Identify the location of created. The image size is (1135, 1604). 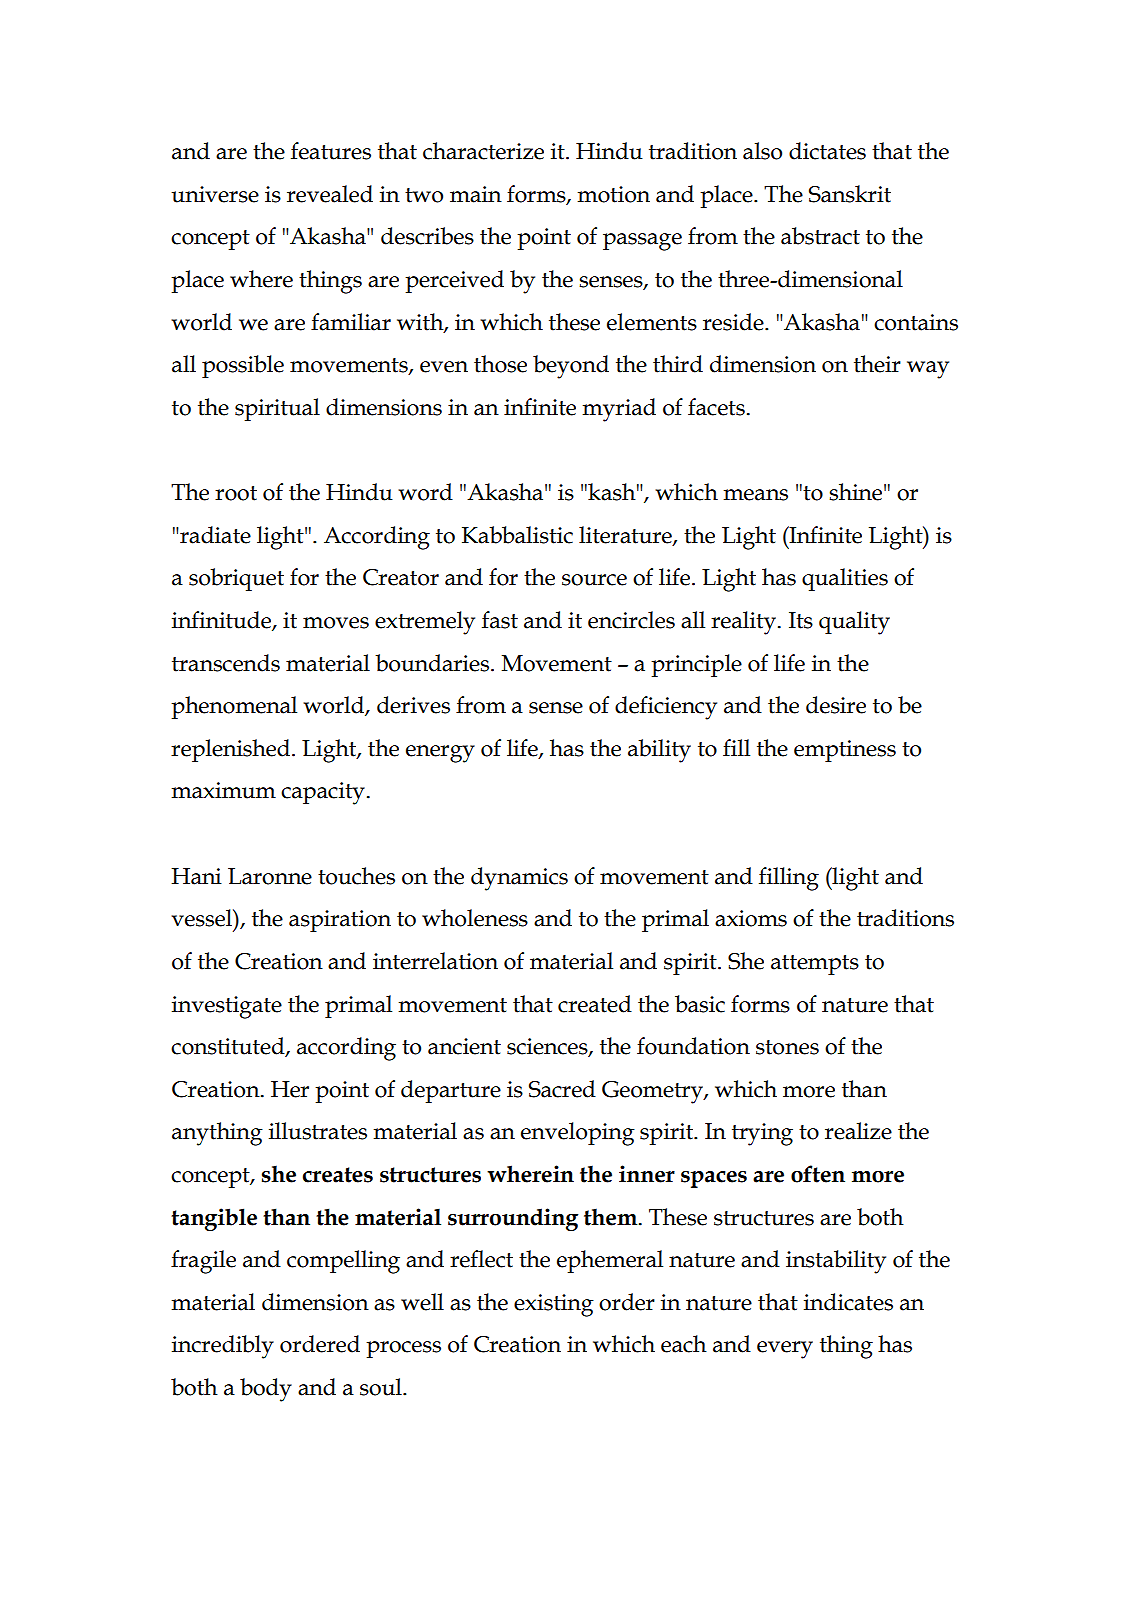
(595, 1004).
